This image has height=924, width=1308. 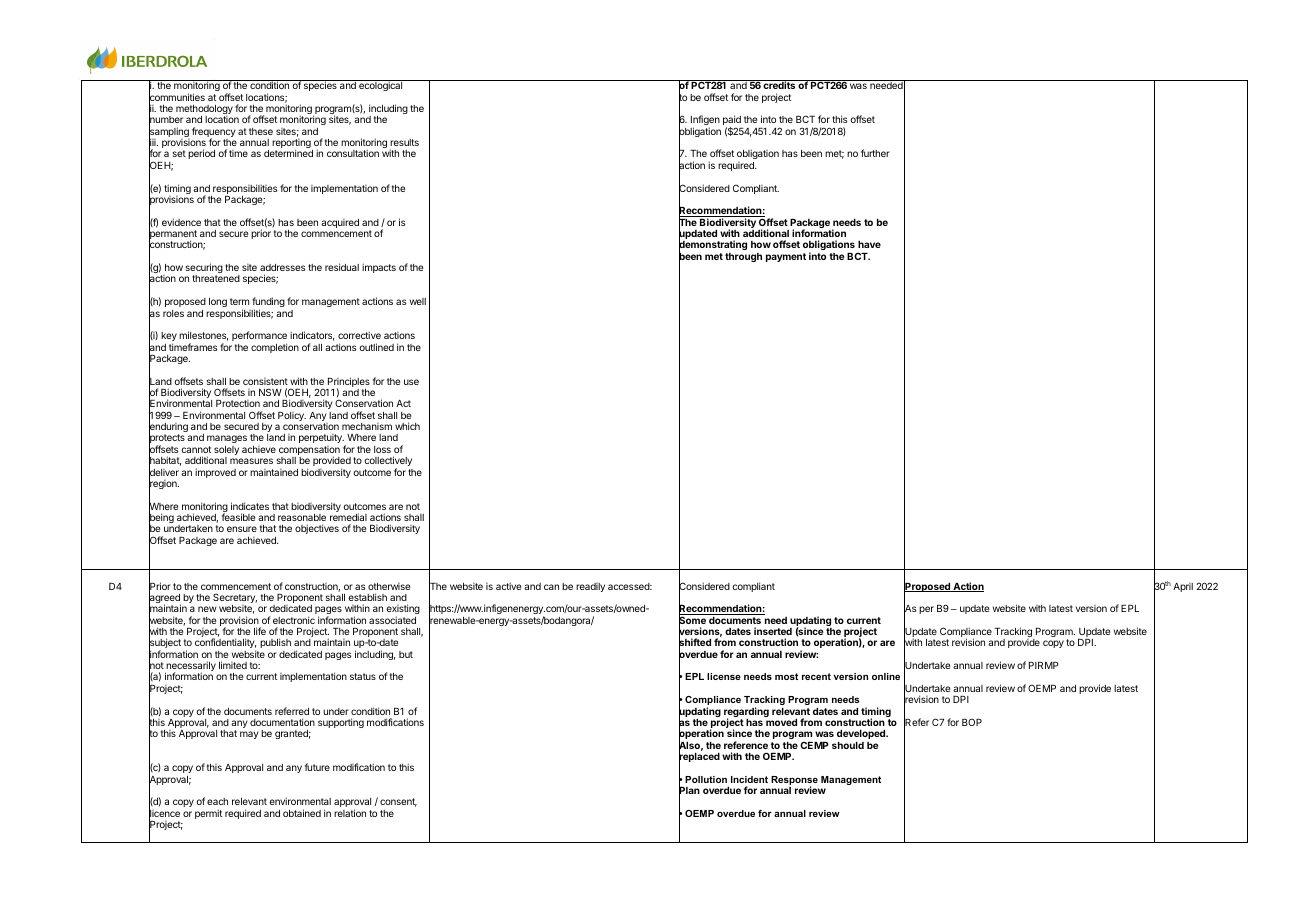 I want to click on these, so click(x=261, y=131).
